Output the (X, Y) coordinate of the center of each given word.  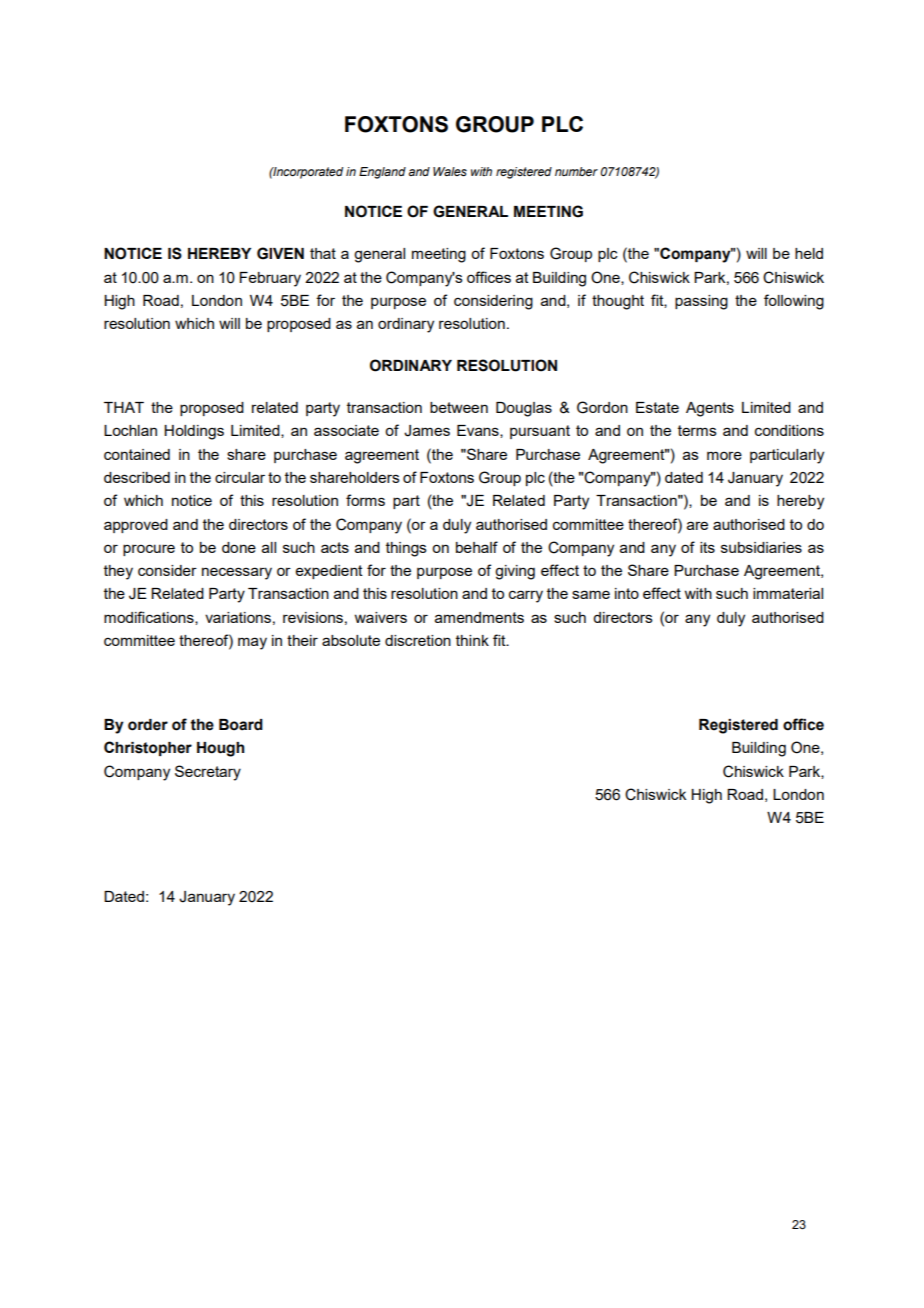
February (270, 279)
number (576, 171)
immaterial (788, 593)
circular (240, 477)
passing (701, 302)
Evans (479, 431)
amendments (479, 617)
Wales (450, 171)
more (724, 455)
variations (238, 617)
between (459, 407)
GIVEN (280, 253)
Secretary (208, 773)
